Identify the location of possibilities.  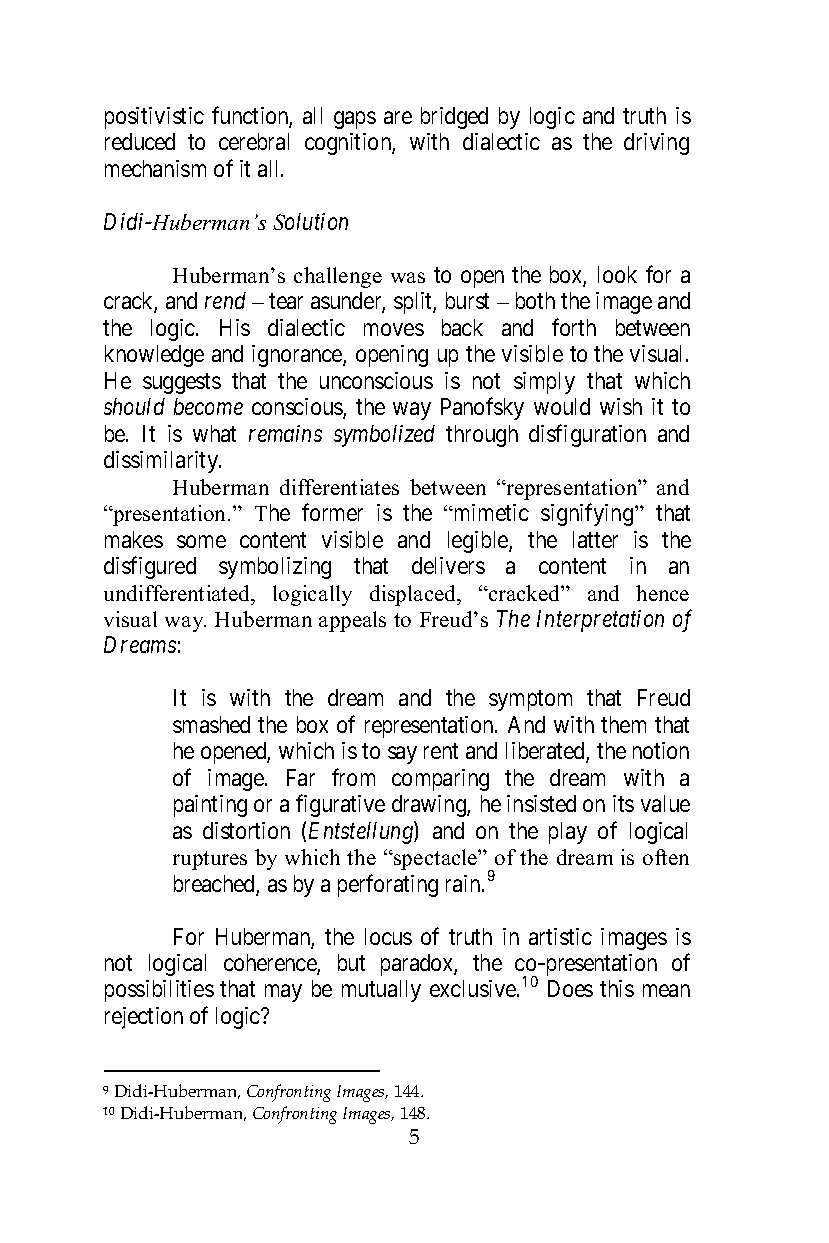
(159, 991).
